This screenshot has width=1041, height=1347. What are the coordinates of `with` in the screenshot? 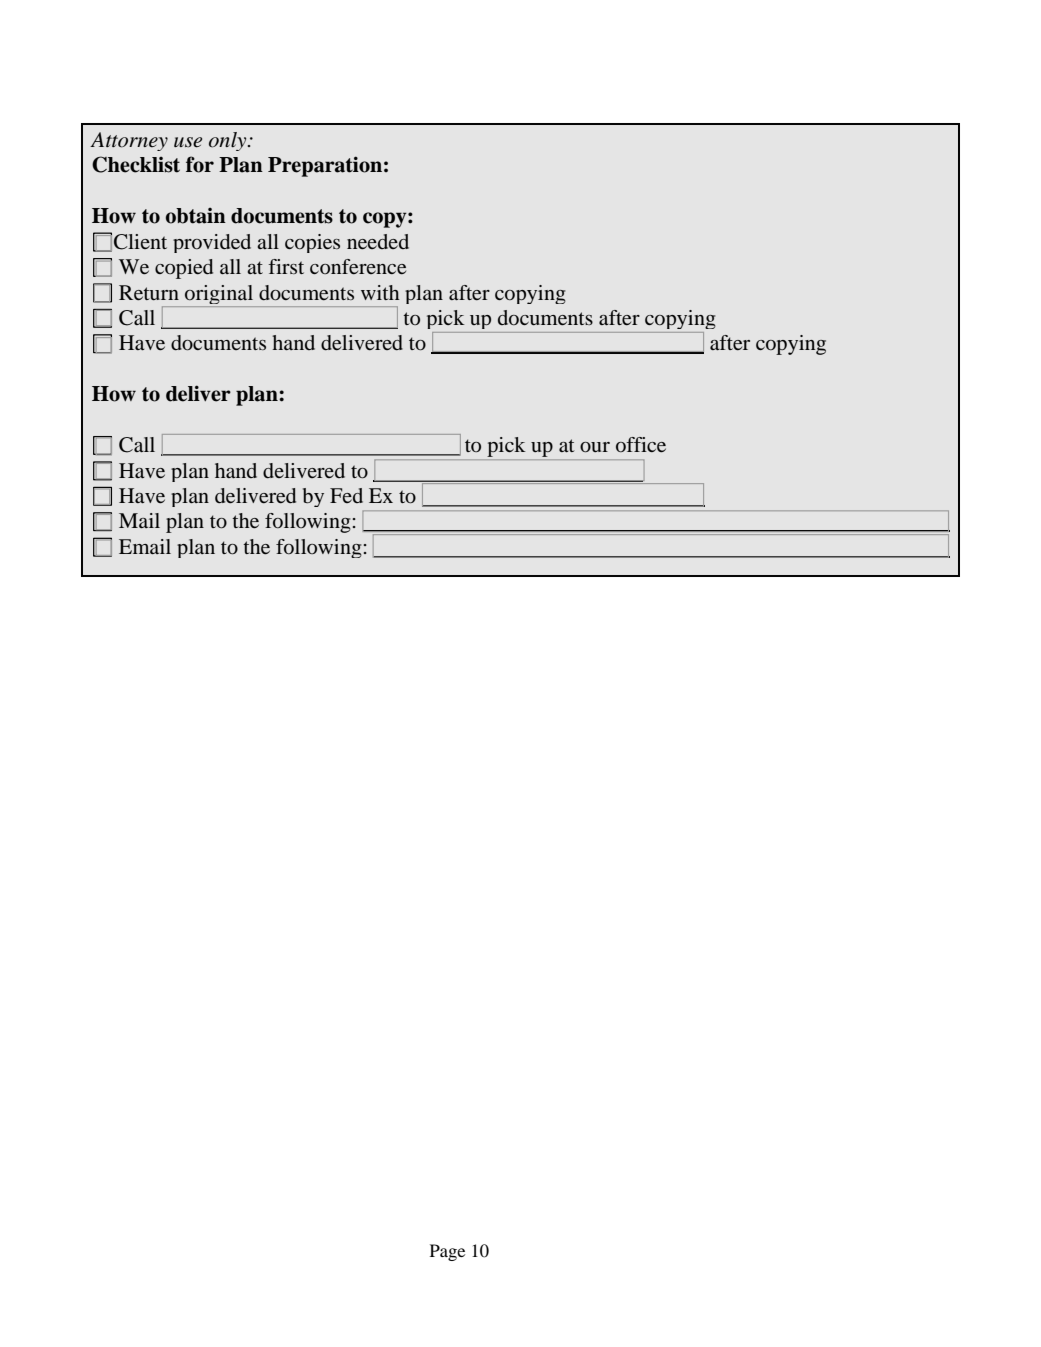 It's located at (380, 292).
